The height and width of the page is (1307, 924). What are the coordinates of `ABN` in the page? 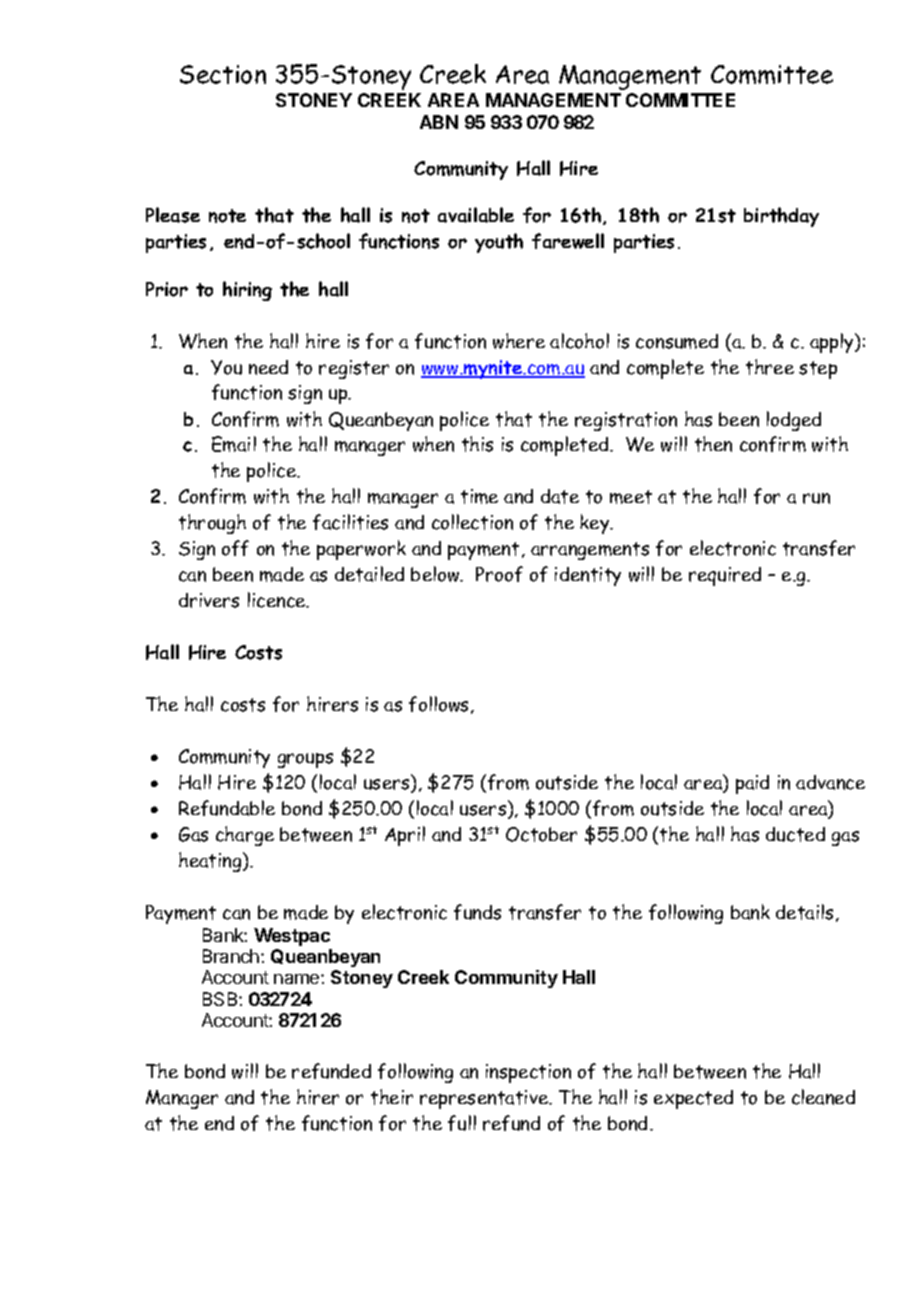 It's located at (439, 122).
